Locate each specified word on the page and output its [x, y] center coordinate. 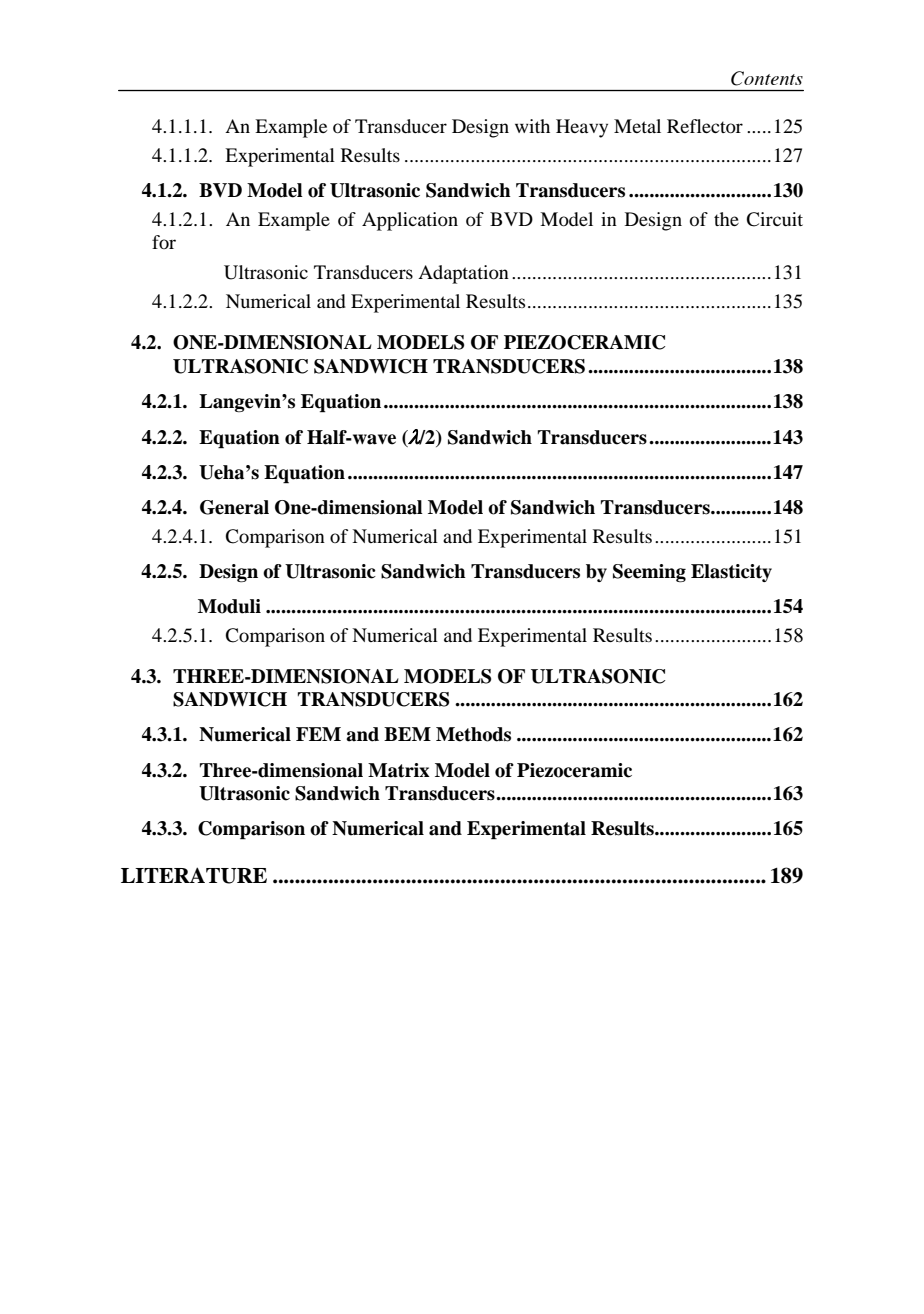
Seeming [649, 573]
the [726, 219]
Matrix [399, 770]
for [164, 242]
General [234, 507]
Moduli [229, 606]
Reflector [705, 126]
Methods [473, 734]
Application [410, 221]
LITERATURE [194, 875]
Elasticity [731, 573]
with [532, 126]
